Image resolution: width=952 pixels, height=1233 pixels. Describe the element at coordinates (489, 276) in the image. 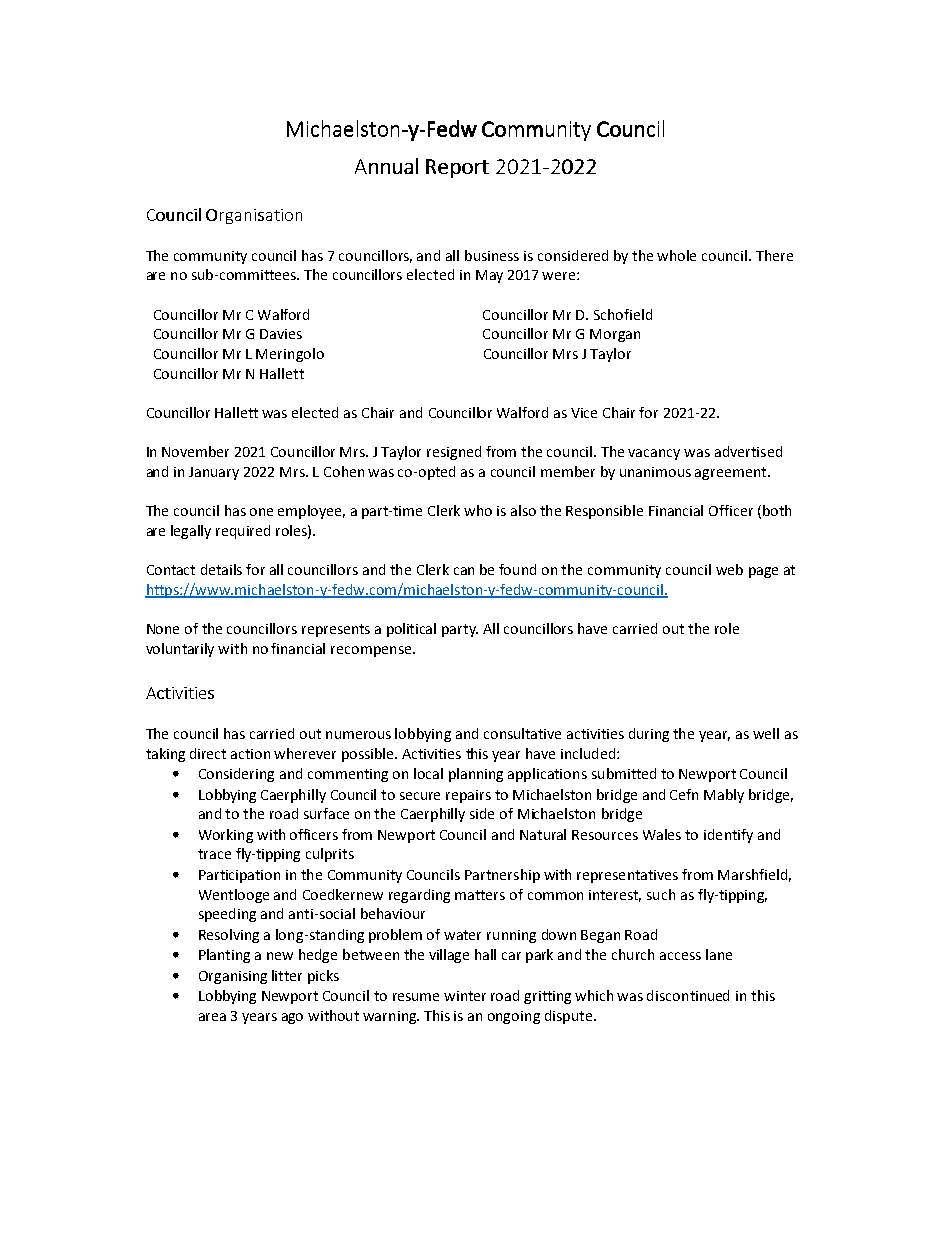

I see `May` at that location.
